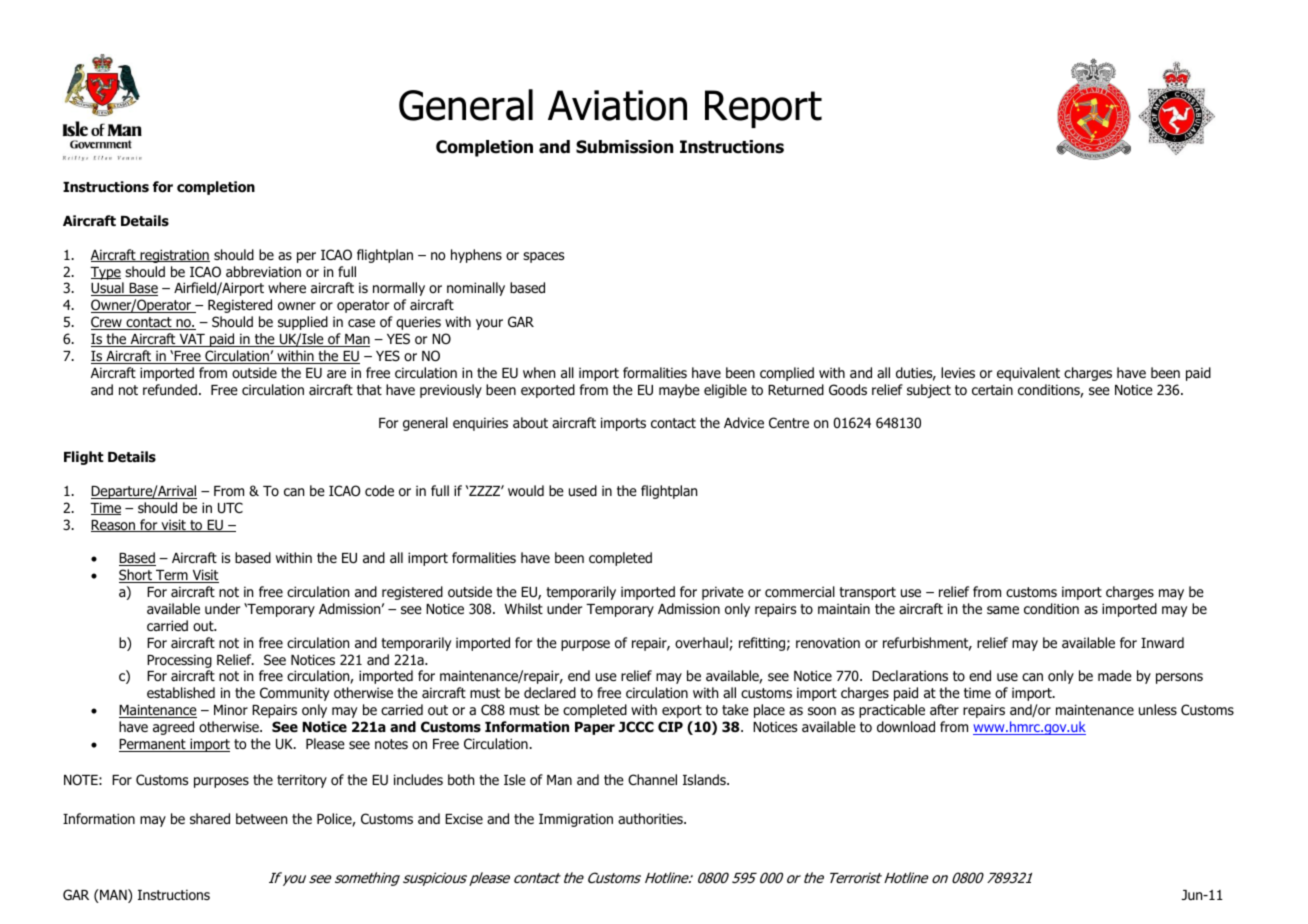  Describe the element at coordinates (617, 105) in the screenshot. I see `Aviation` at that location.
